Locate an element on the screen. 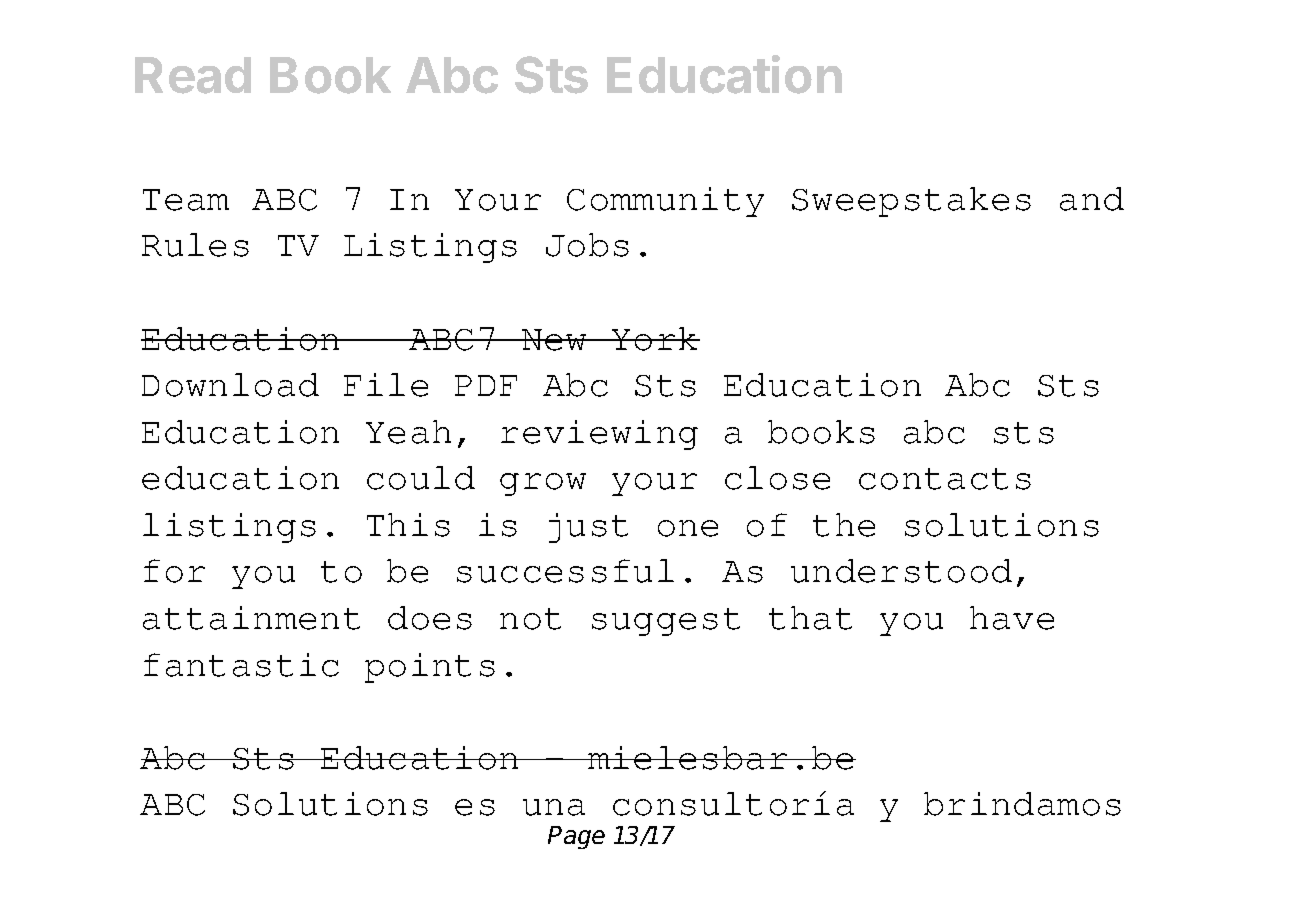  Page is located at coordinates (576, 837).
